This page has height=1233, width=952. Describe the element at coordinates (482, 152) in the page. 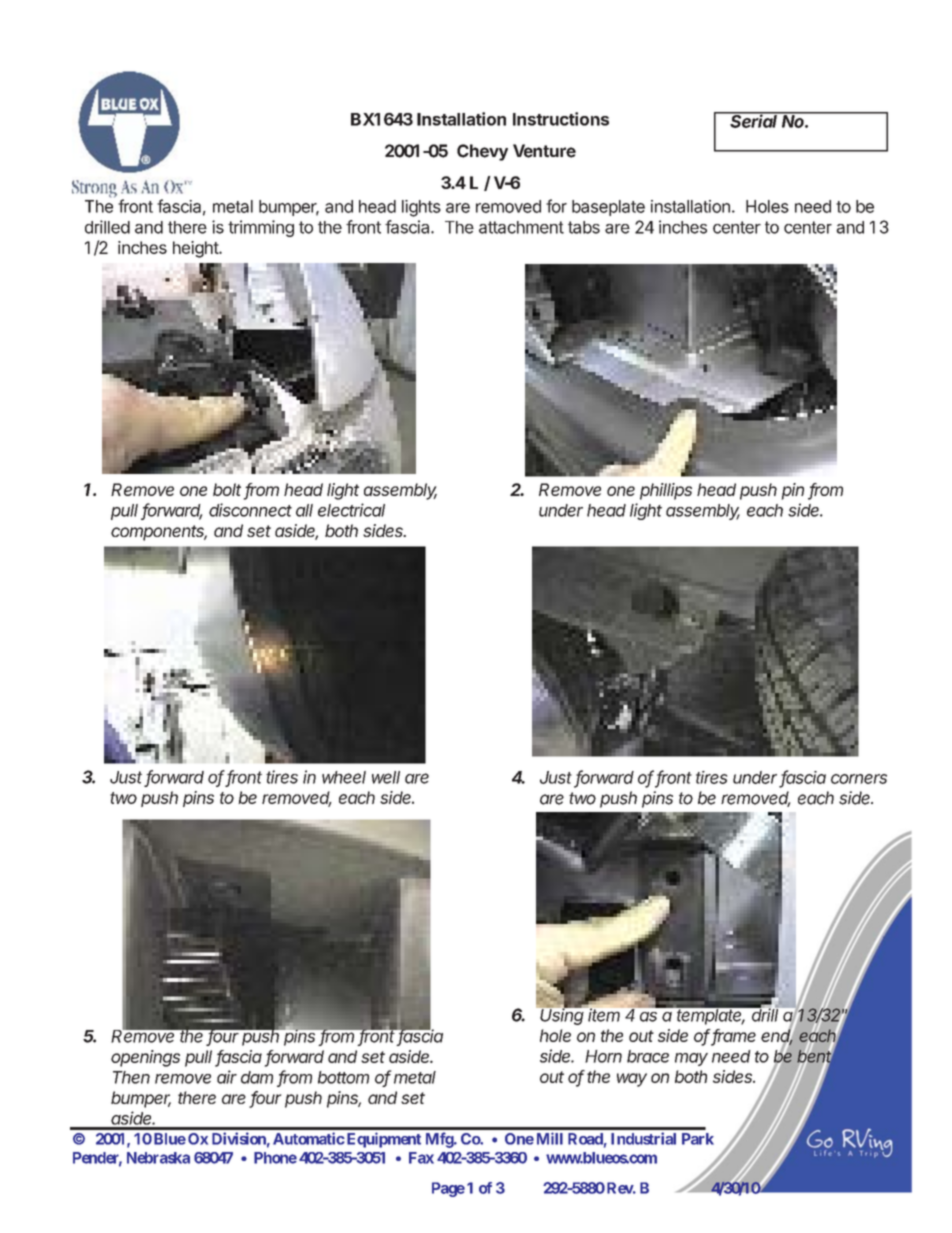

I see `Chevy` at that location.
